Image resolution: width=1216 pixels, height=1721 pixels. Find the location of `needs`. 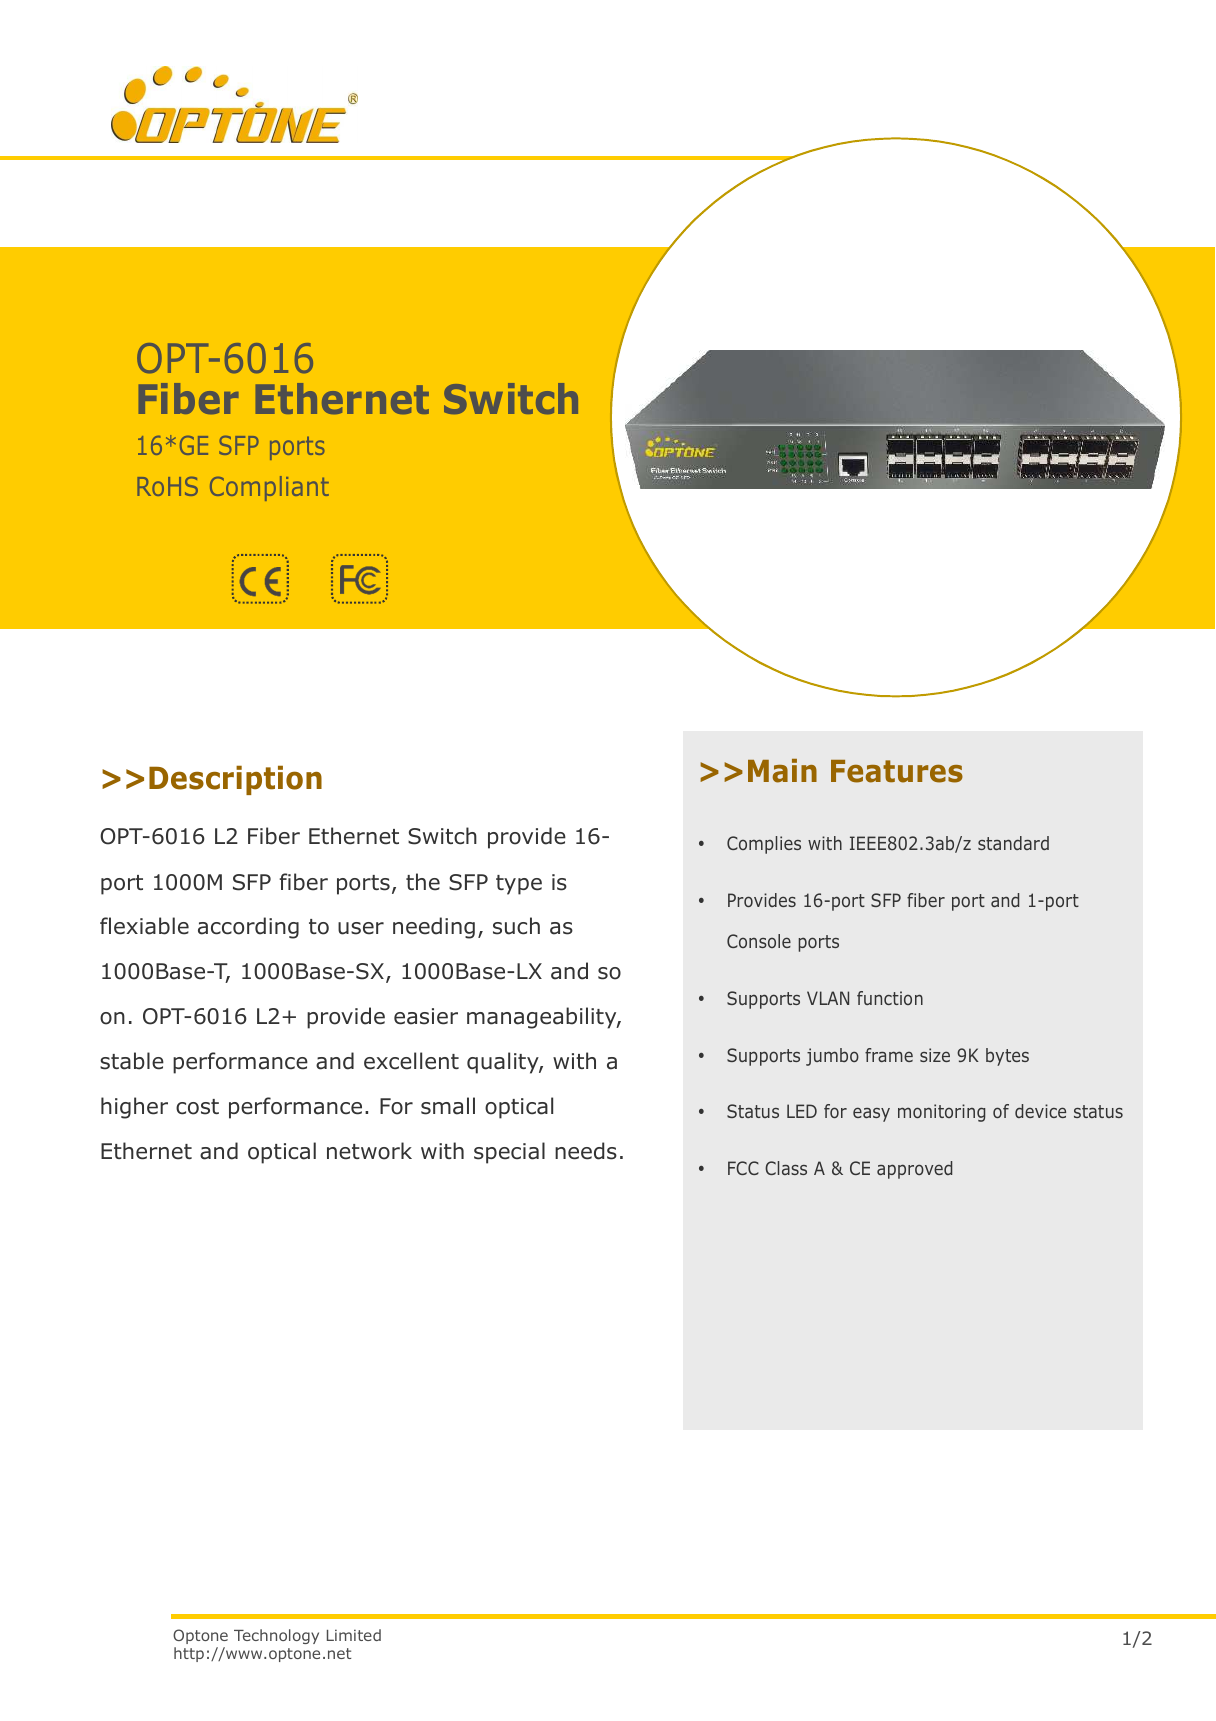

needs is located at coordinates (586, 1151).
